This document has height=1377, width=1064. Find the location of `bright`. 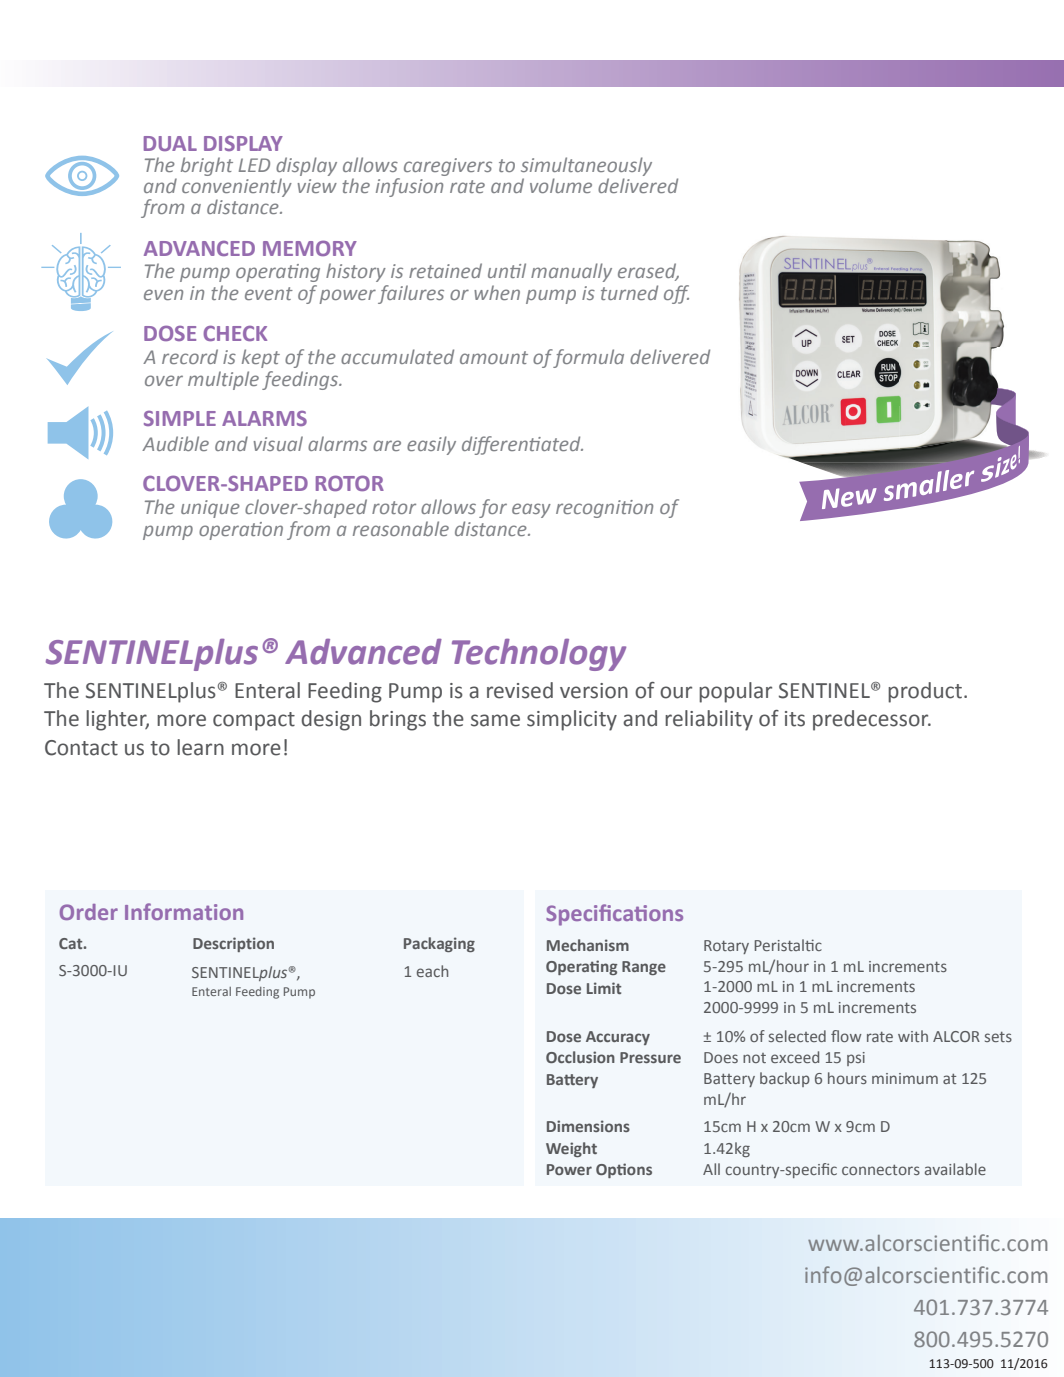

bright is located at coordinates (207, 166).
